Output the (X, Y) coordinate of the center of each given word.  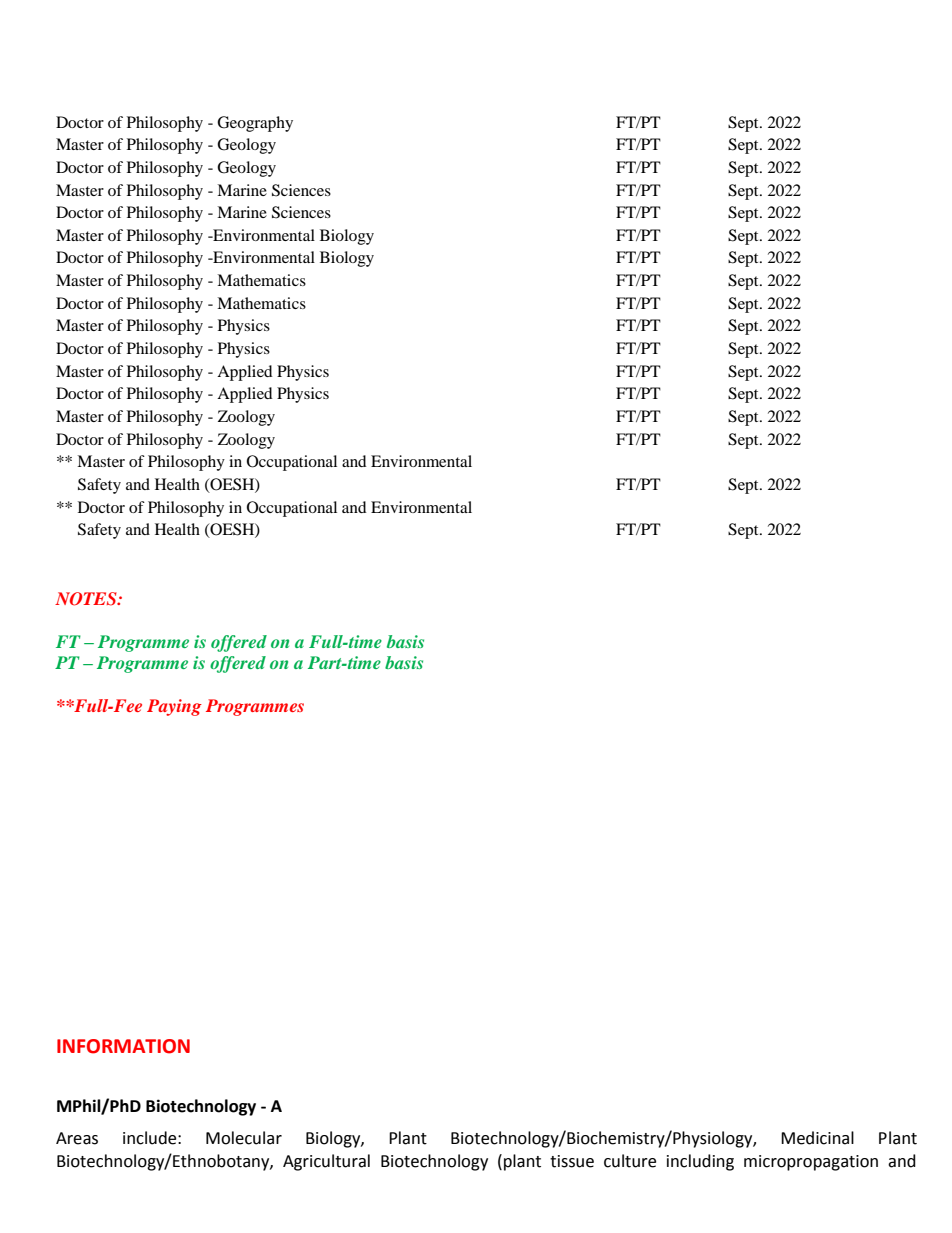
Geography (255, 124)
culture (630, 1161)
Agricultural (326, 1162)
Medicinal (817, 1138)
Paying (174, 707)
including (700, 1162)
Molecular (244, 1138)
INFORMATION (123, 1046)
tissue (572, 1161)
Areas (77, 1138)
